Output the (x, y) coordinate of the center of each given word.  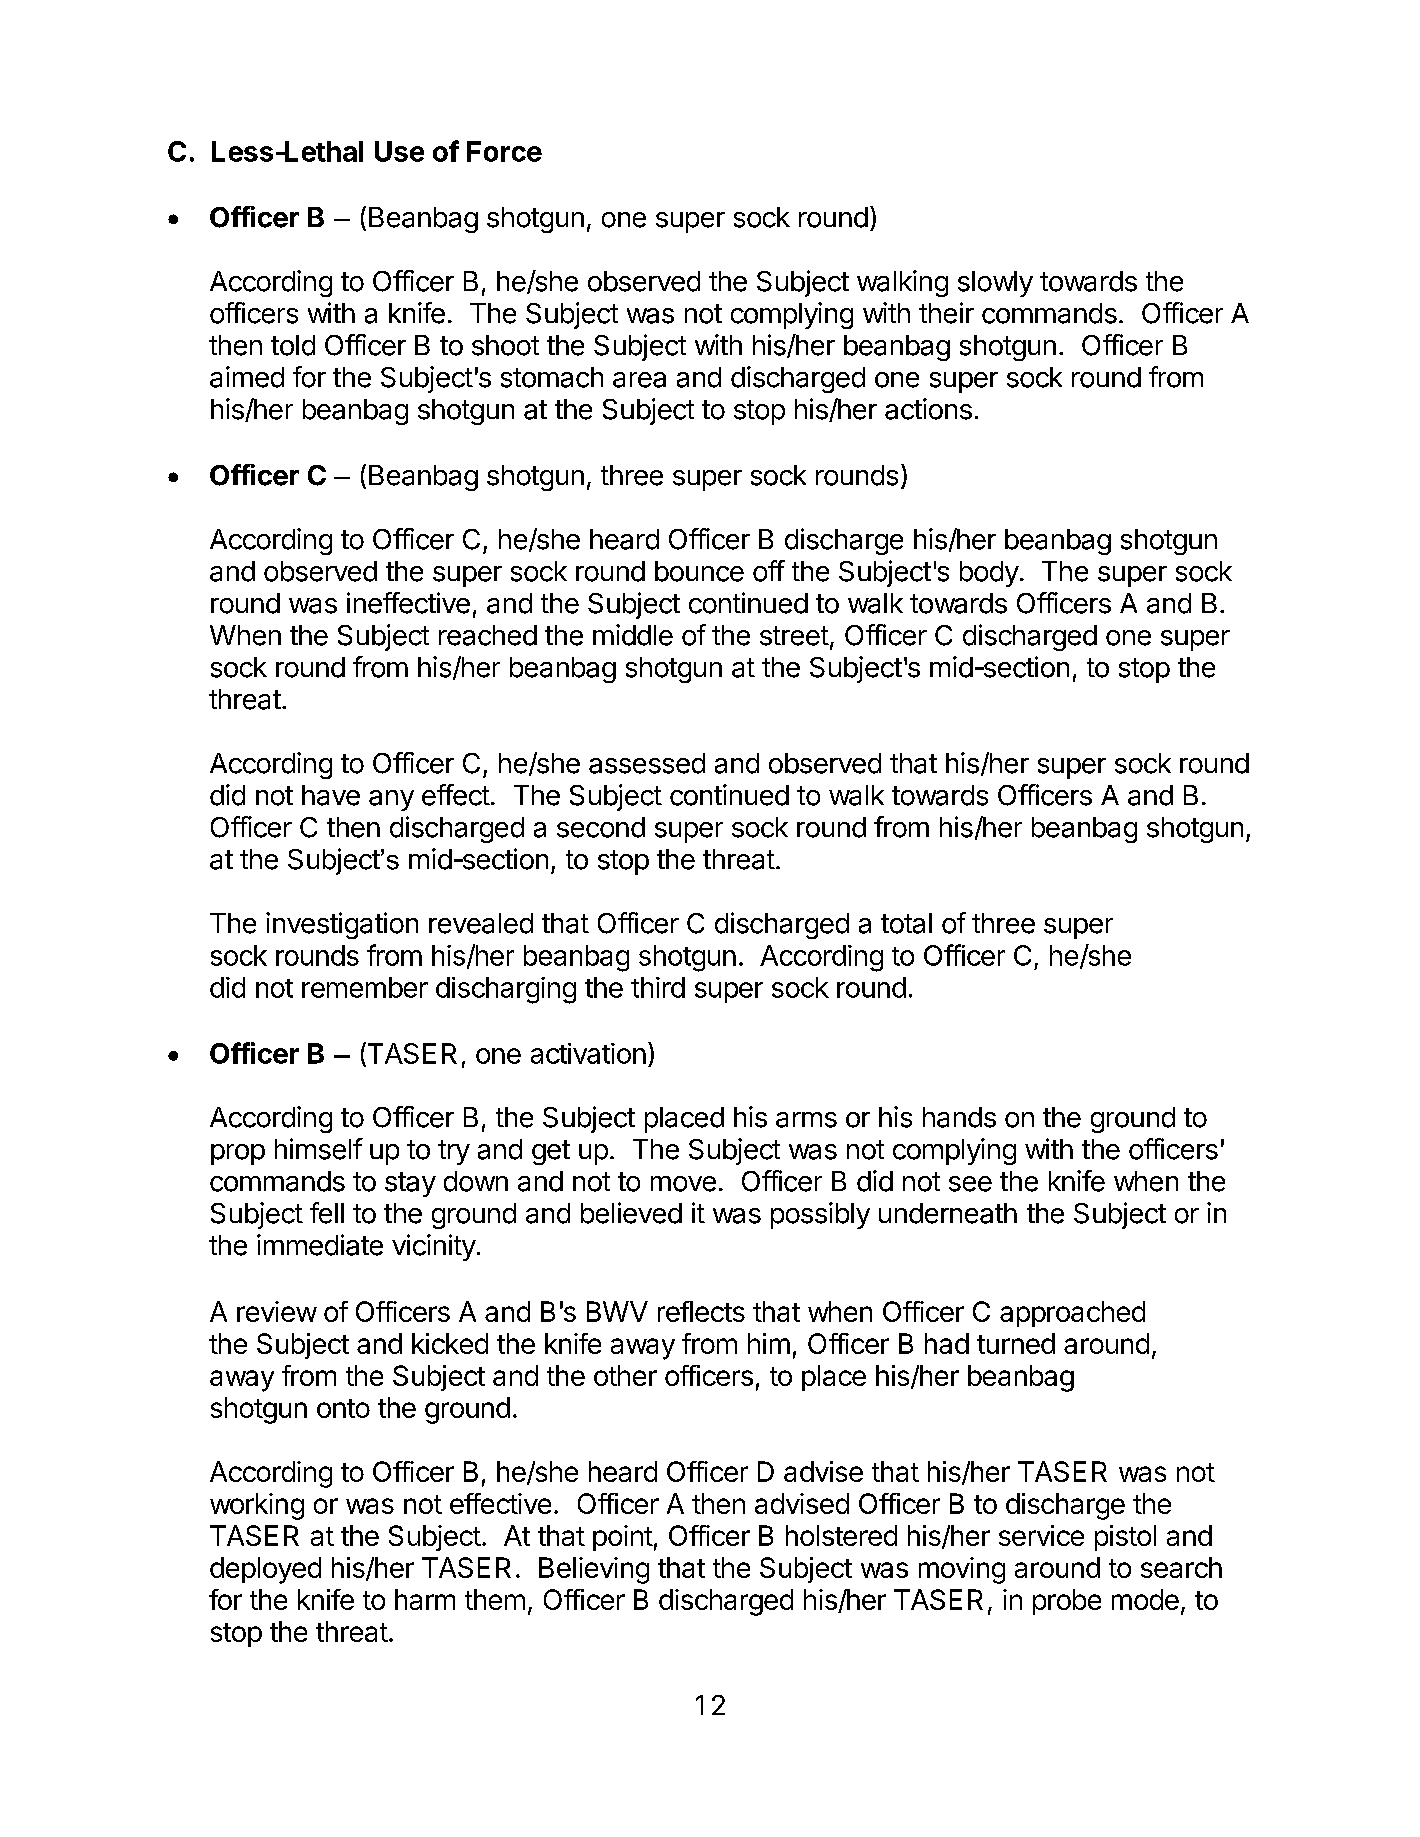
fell (327, 1213)
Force (504, 151)
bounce (699, 571)
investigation (342, 925)
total (906, 923)
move (683, 1184)
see (970, 1184)
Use (399, 151)
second (601, 827)
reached (488, 635)
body (989, 574)
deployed (265, 1570)
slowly (995, 284)
